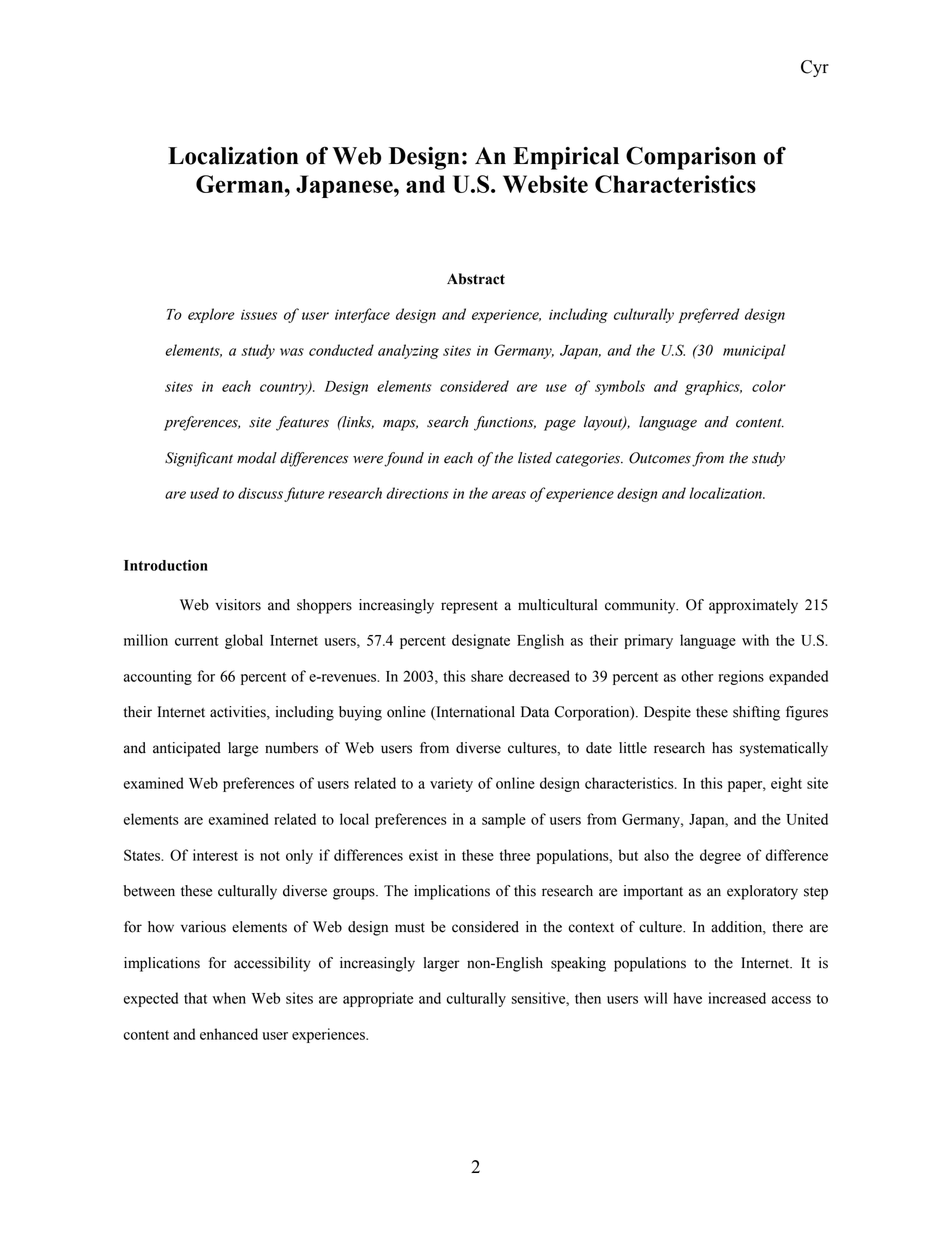 This screenshot has height=1233, width=952. What do you see at coordinates (211, 315) in the screenshot?
I see `explore` at bounding box center [211, 315].
